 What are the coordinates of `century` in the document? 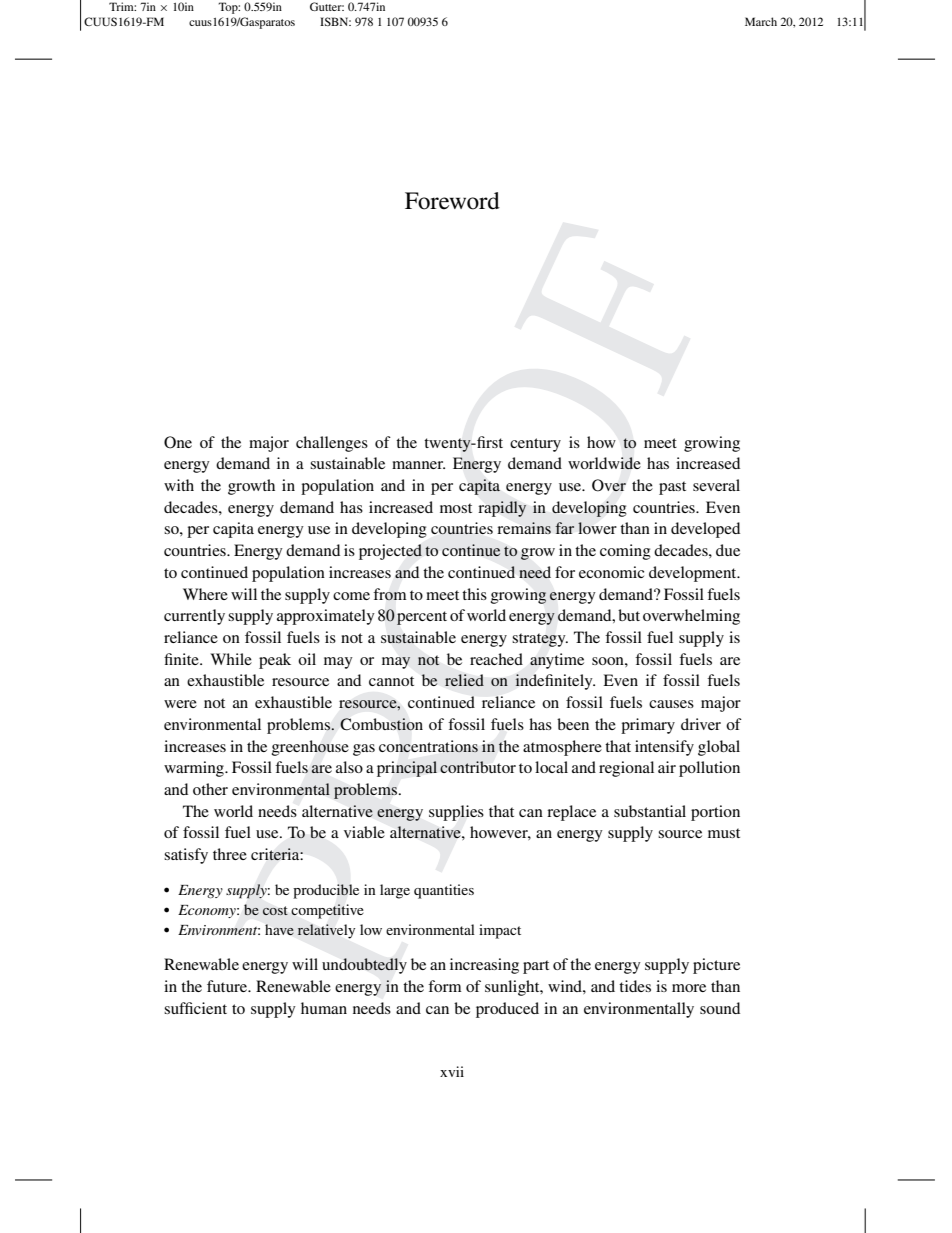 It's located at (535, 445).
